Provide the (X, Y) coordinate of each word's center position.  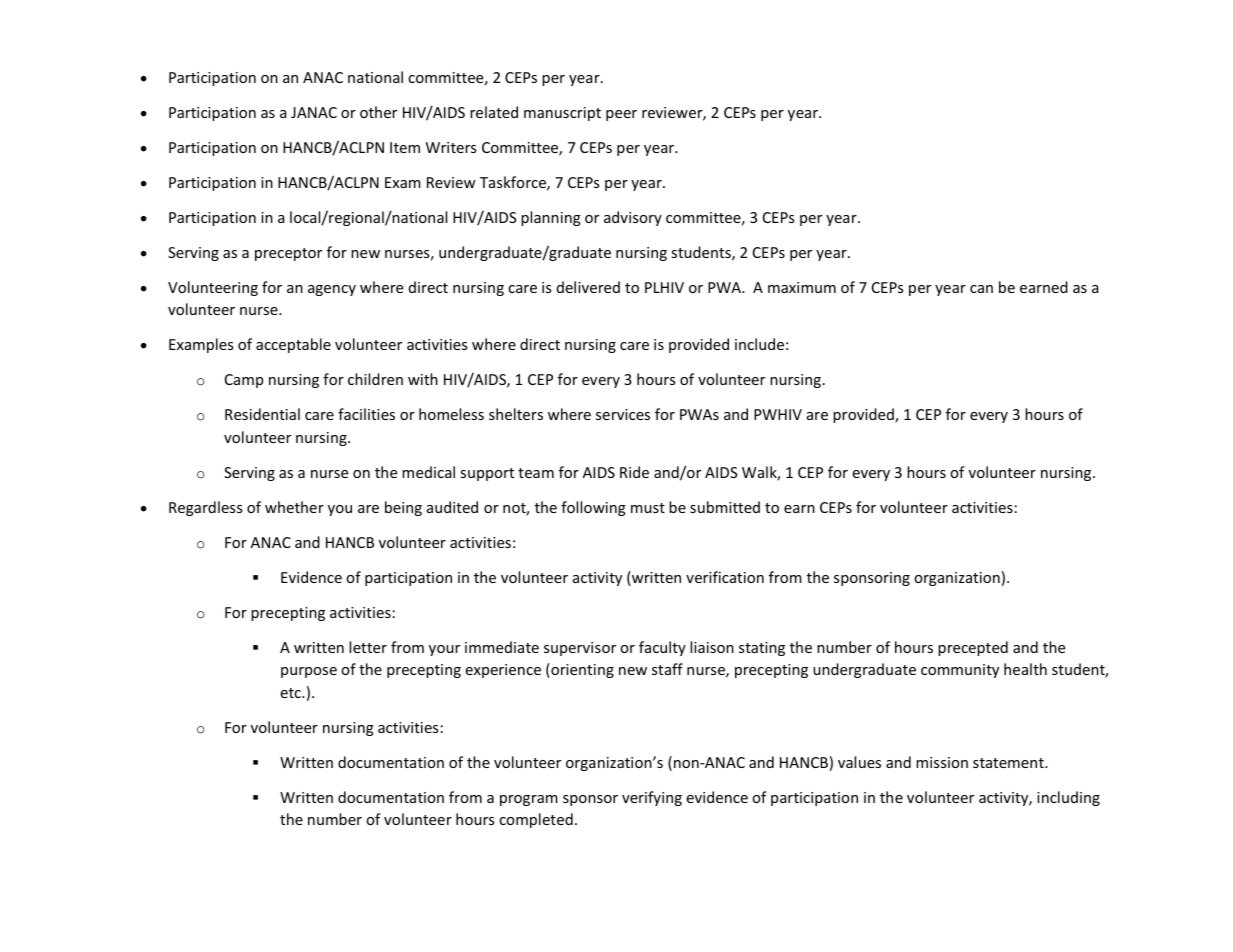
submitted (725, 507)
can (981, 289)
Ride (634, 472)
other (378, 112)
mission (942, 762)
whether (294, 507)
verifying (652, 798)
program (529, 800)
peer (621, 115)
